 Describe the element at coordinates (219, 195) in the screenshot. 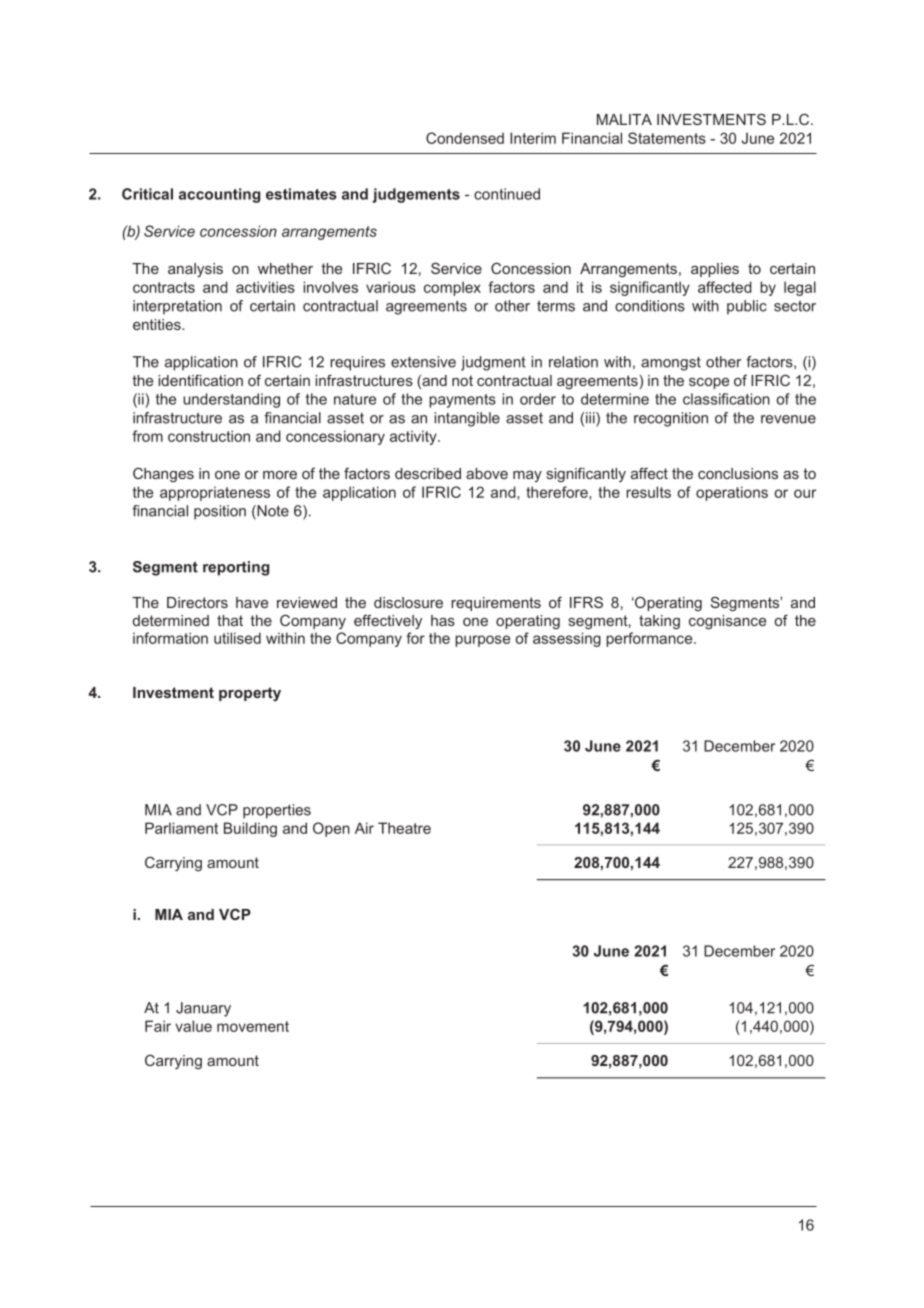

I see `accounting` at that location.
